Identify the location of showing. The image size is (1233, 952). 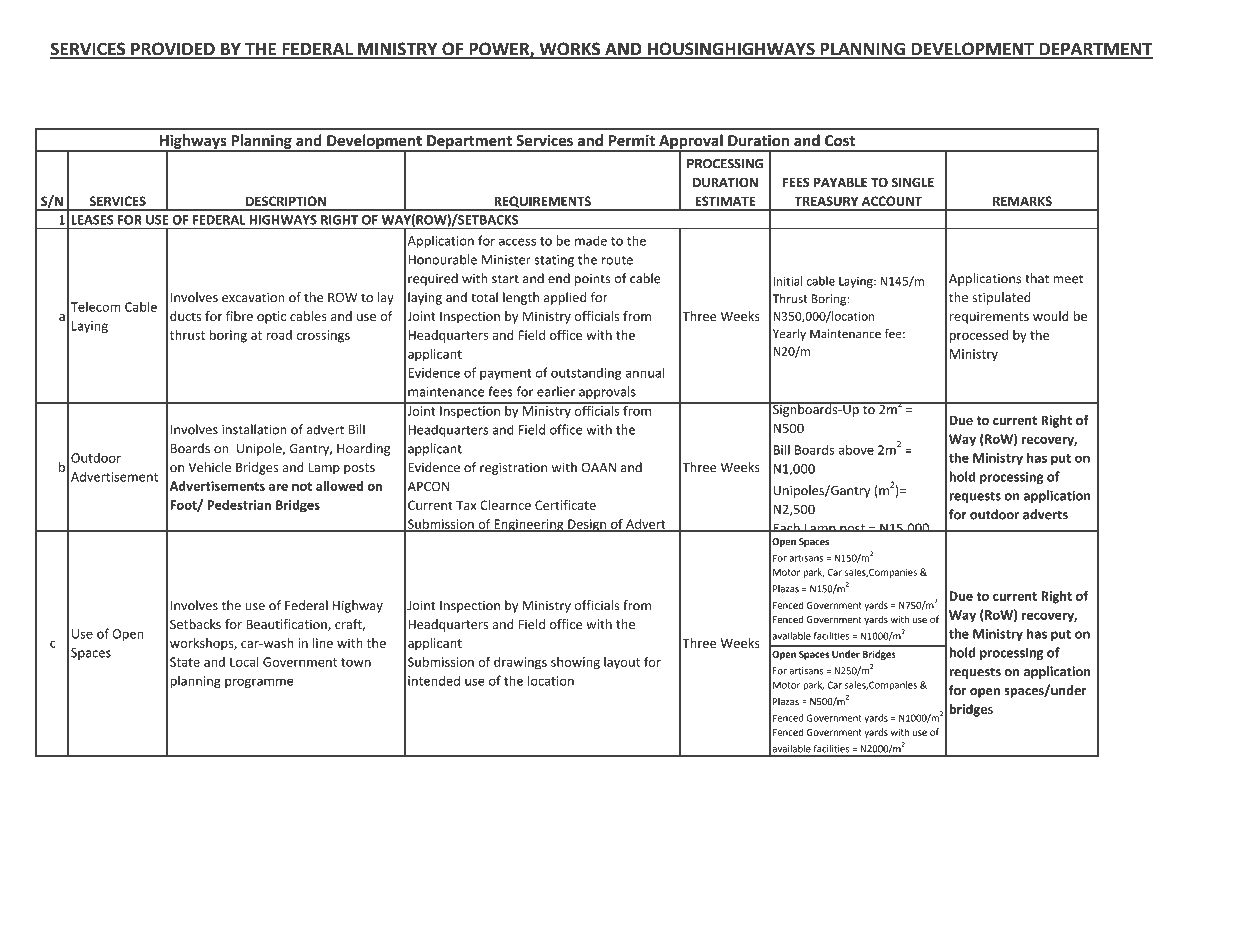
(575, 663).
